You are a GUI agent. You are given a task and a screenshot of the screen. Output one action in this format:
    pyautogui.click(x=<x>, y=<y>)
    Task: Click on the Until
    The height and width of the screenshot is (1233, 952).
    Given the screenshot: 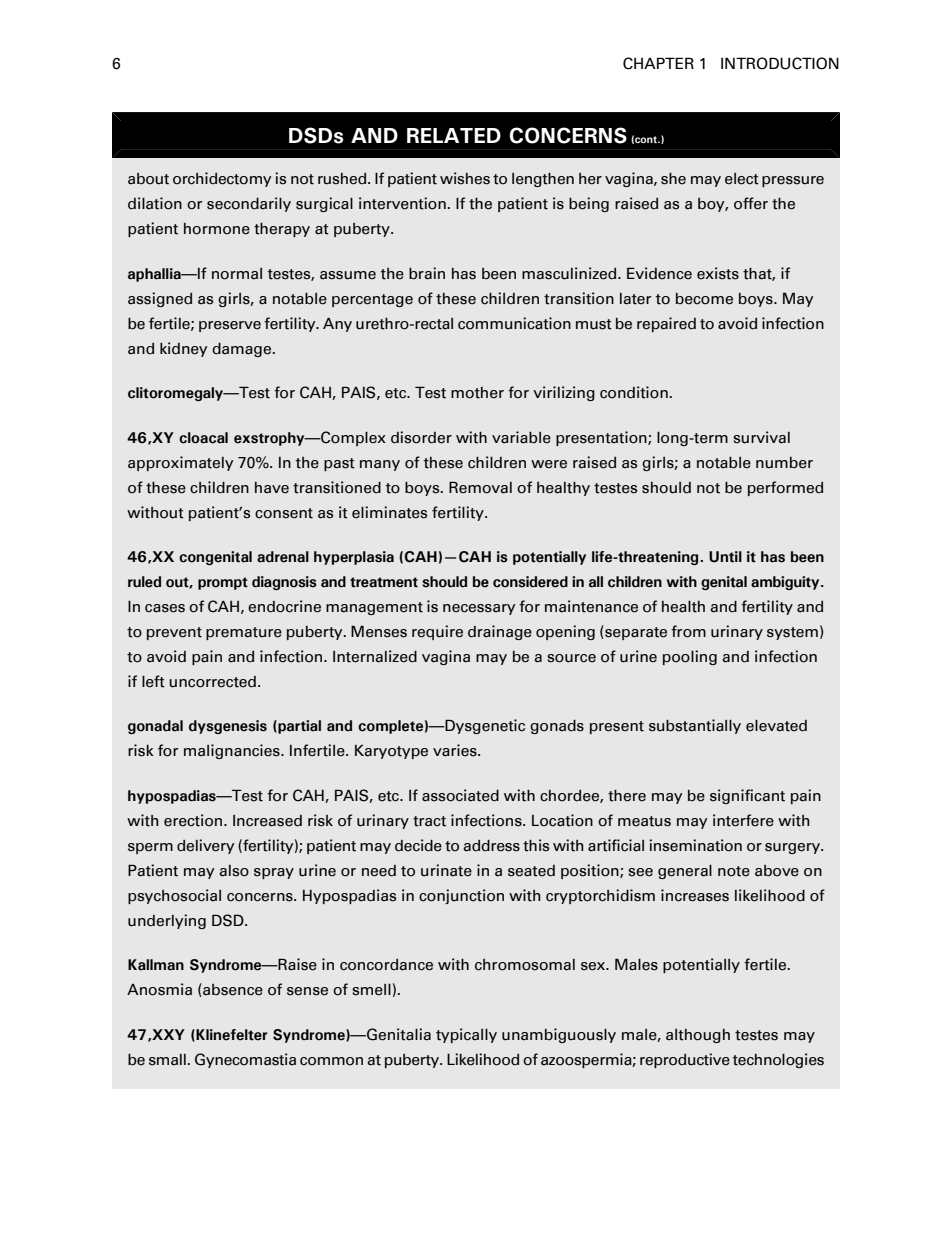 What is the action you would take?
    pyautogui.click(x=725, y=557)
